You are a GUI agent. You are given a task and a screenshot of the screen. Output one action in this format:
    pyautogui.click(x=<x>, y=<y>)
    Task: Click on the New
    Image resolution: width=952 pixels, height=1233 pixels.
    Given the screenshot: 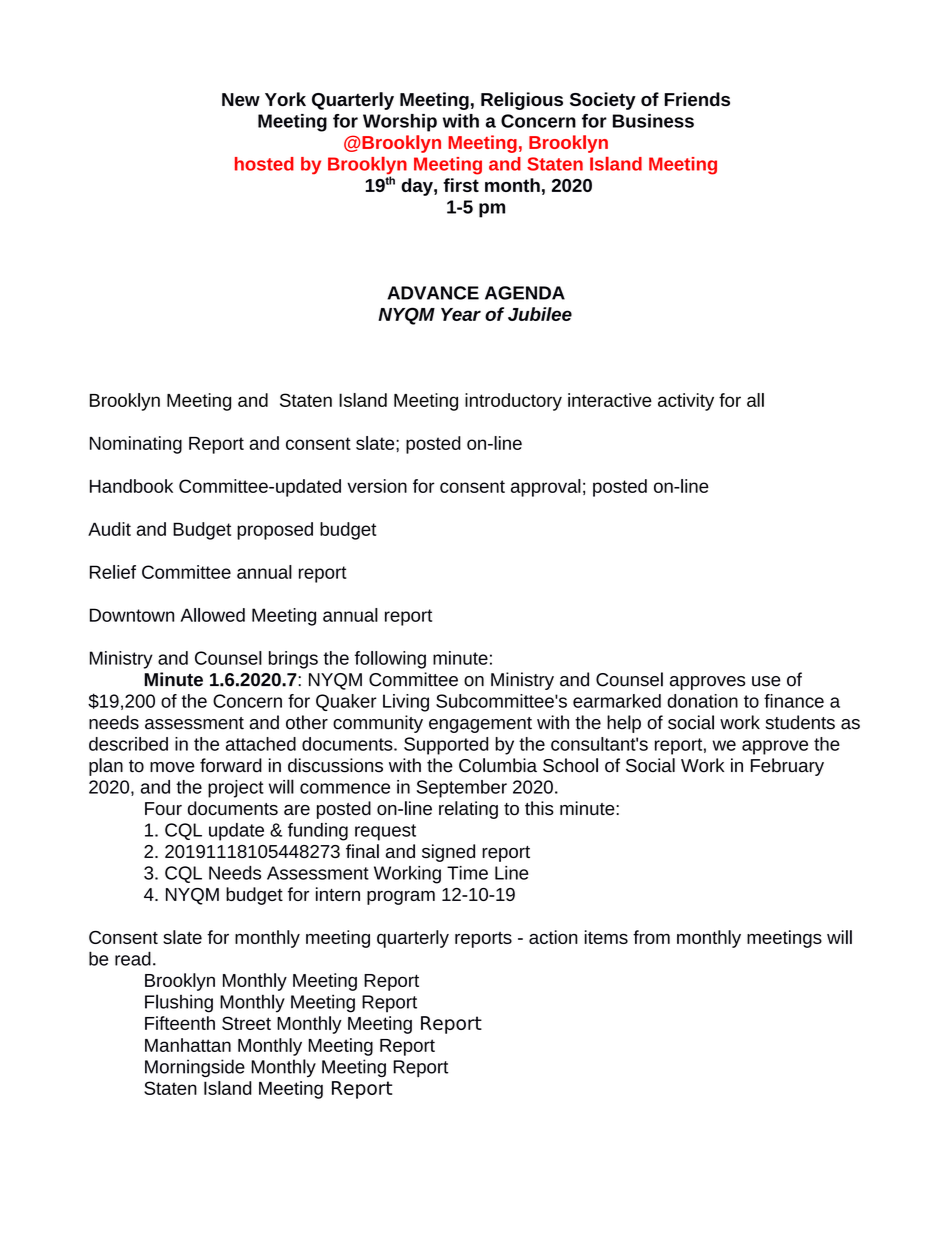 What is the action you would take?
    pyautogui.click(x=241, y=99)
